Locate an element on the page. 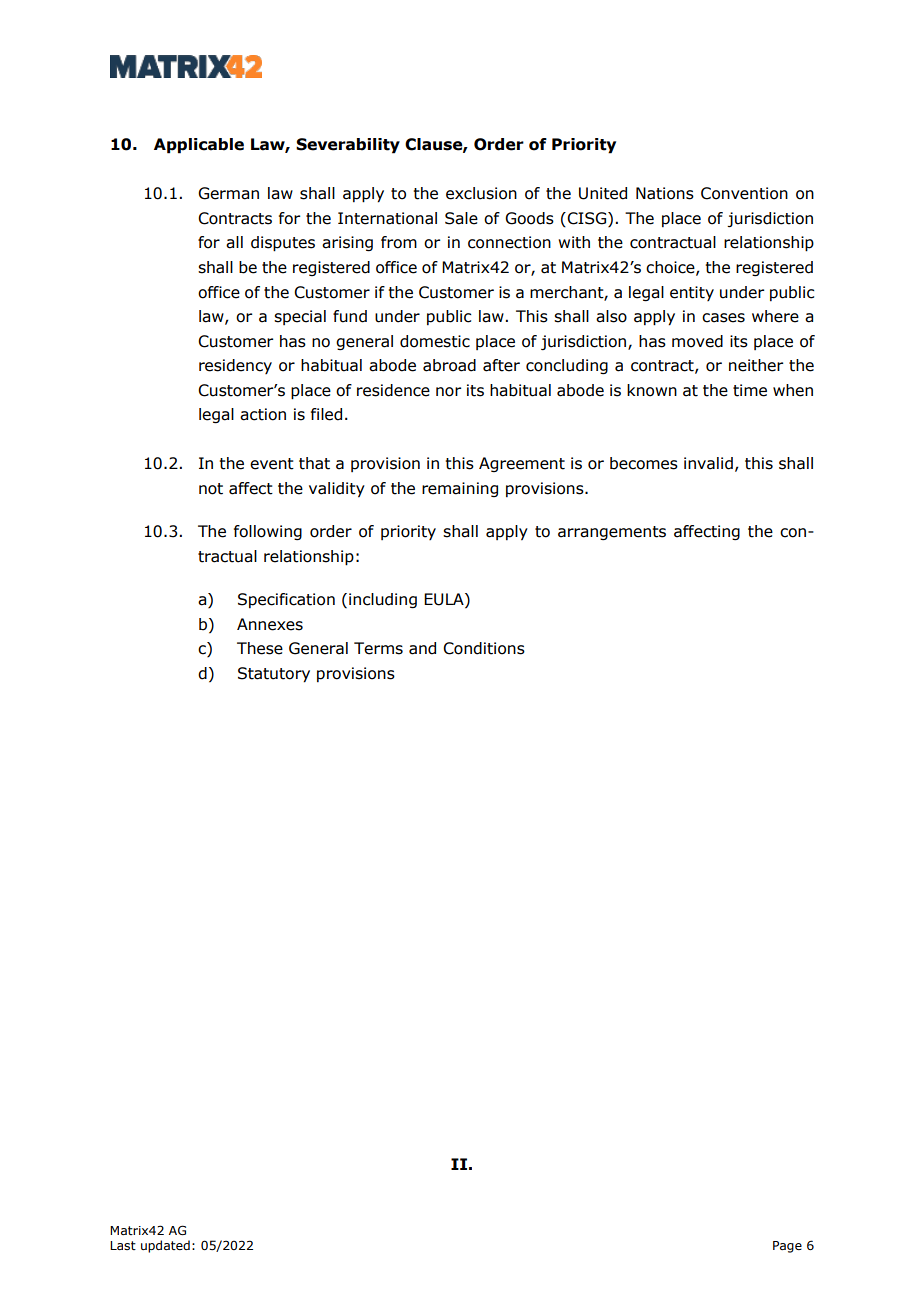 This document has height=1308, width=924. Statutory is located at coordinates (274, 675).
